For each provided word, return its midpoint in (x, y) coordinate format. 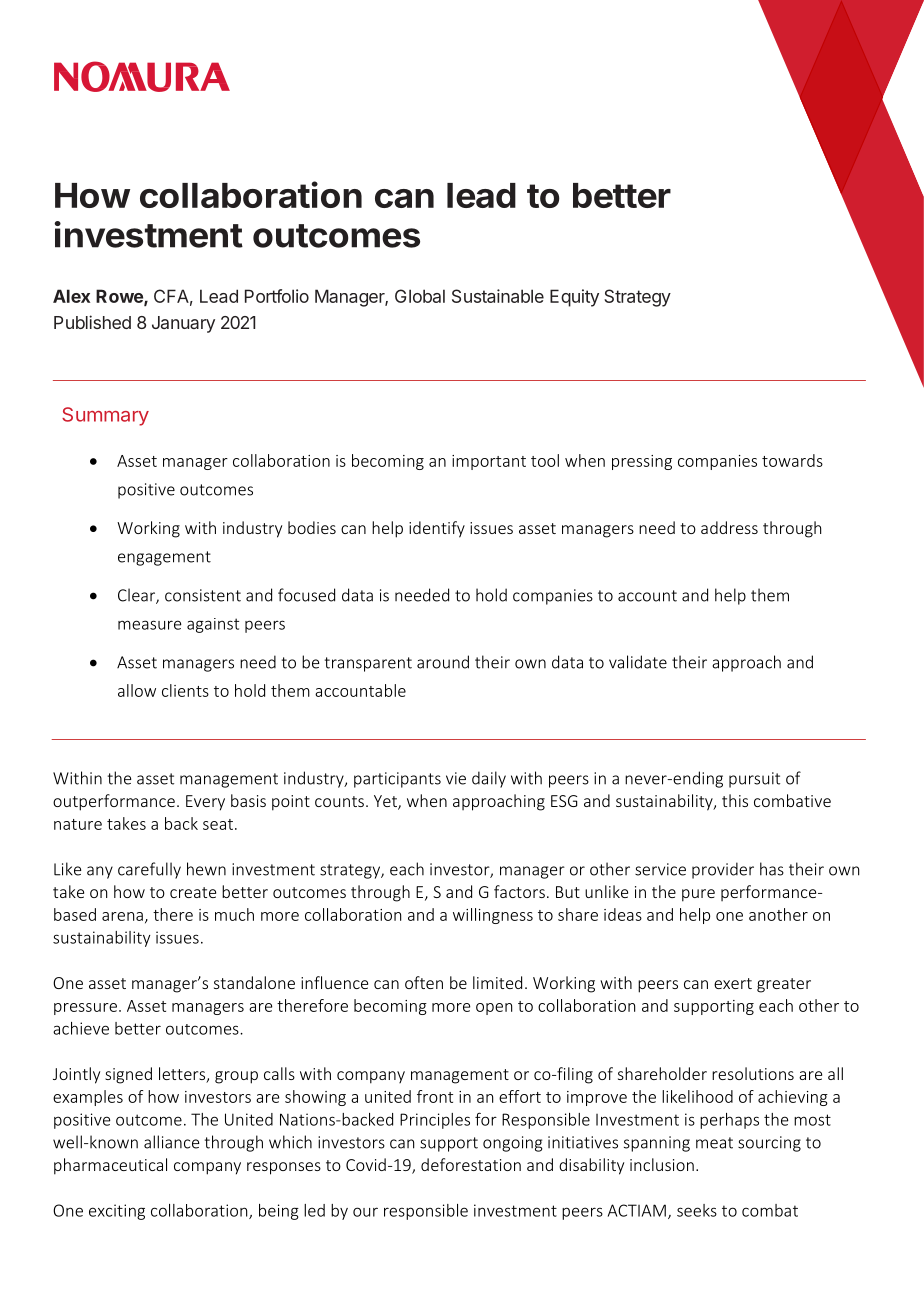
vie (456, 778)
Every (205, 803)
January (183, 324)
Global (420, 296)
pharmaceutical (110, 1166)
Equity (574, 298)
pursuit (754, 780)
